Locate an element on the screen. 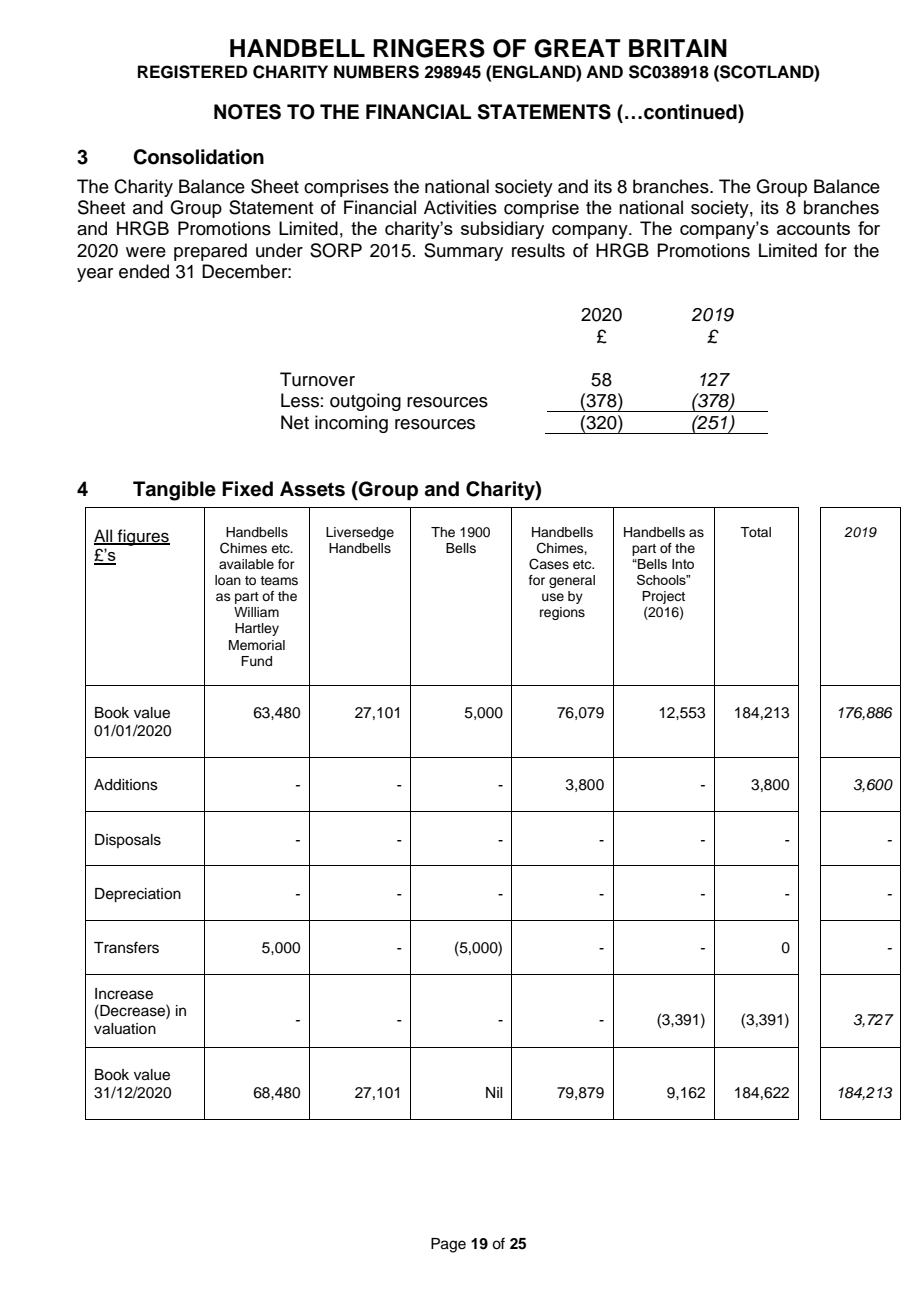 The image size is (924, 1308). Tangible is located at coordinates (174, 491).
